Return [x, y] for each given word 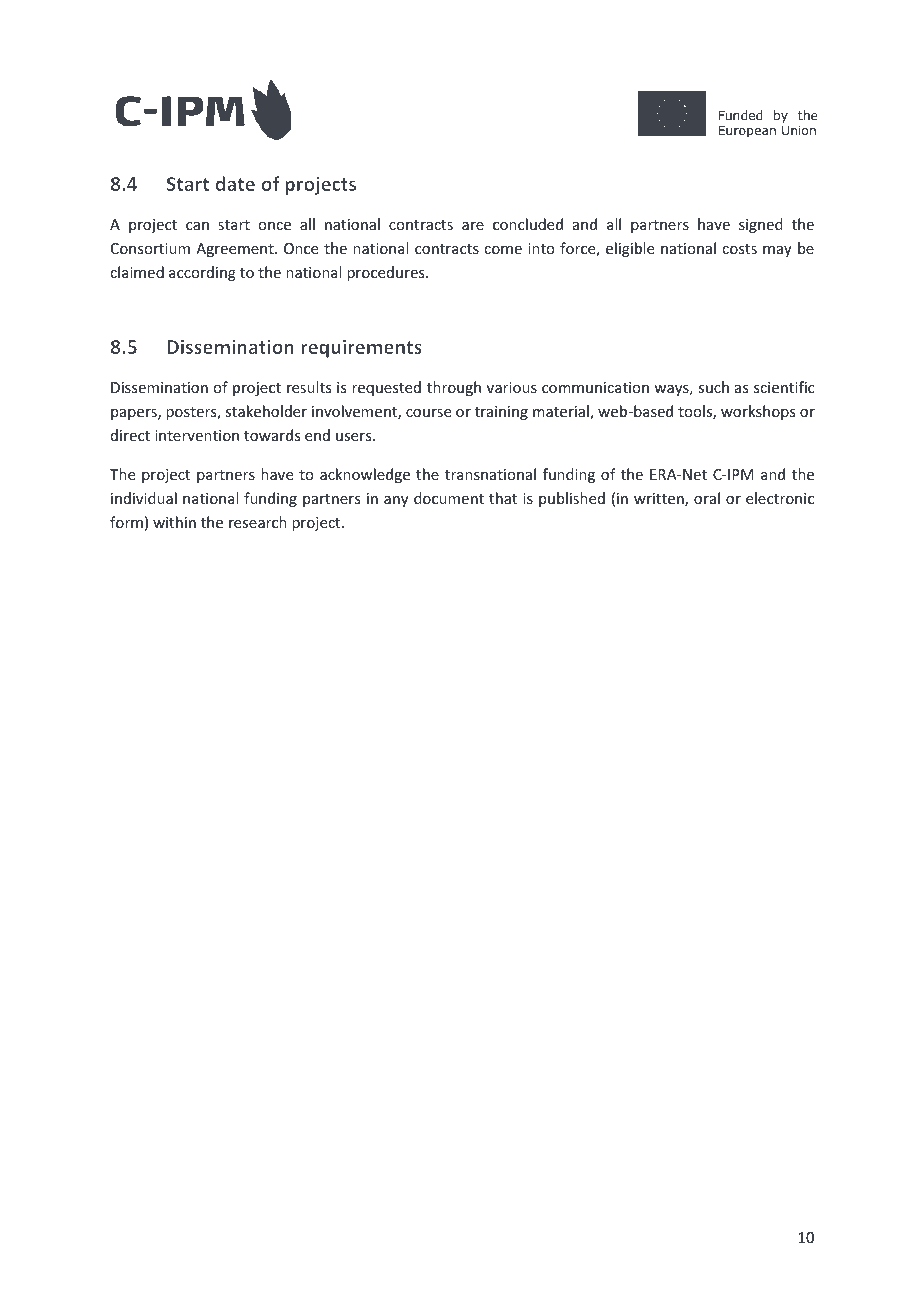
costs [739, 249]
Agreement [236, 250]
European [747, 132]
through [454, 388]
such [713, 387]
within [174, 522]
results [309, 387]
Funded [740, 115]
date [235, 183]
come [503, 250]
